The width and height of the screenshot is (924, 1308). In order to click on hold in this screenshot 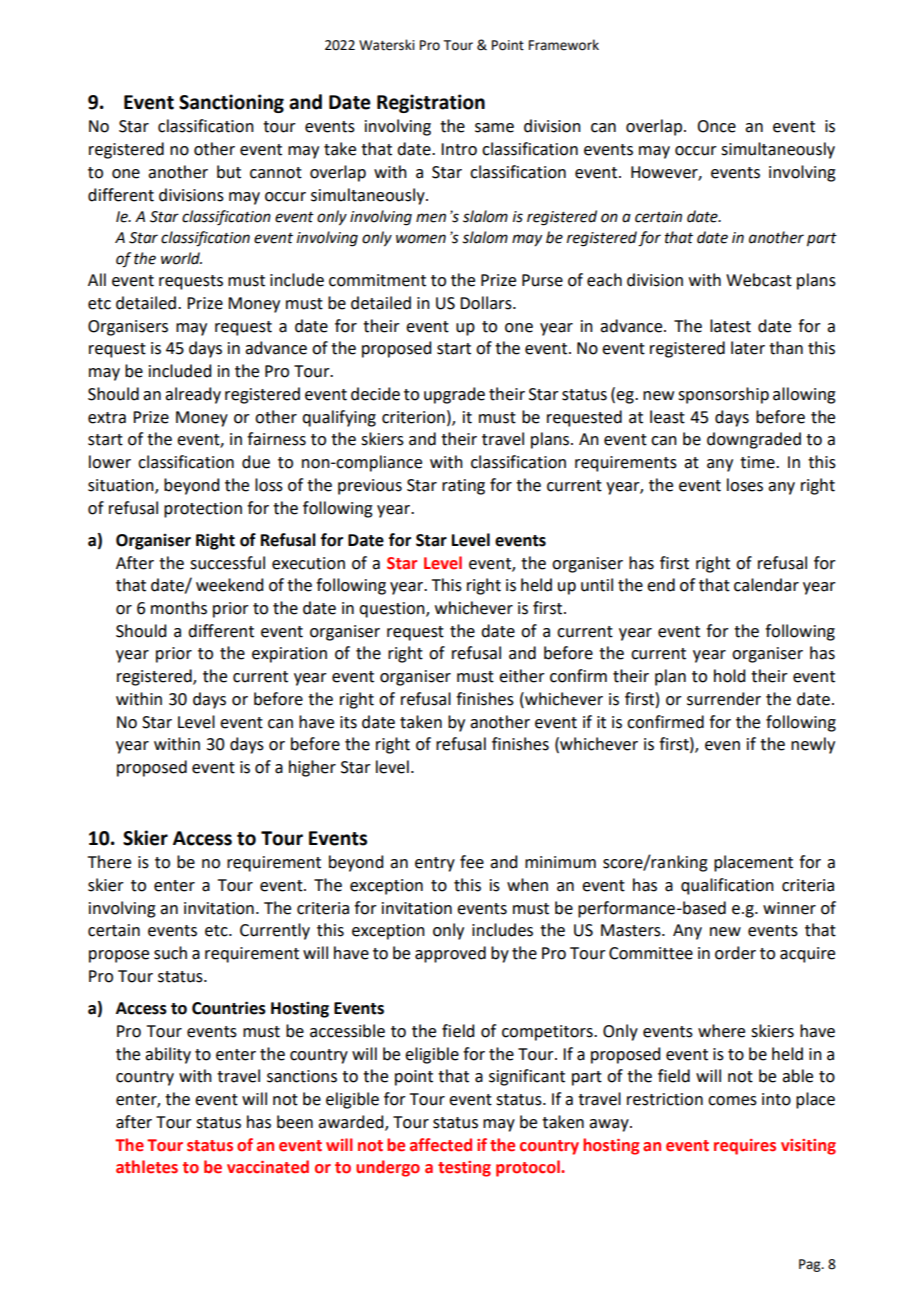, I will do `click(729, 676)`.
